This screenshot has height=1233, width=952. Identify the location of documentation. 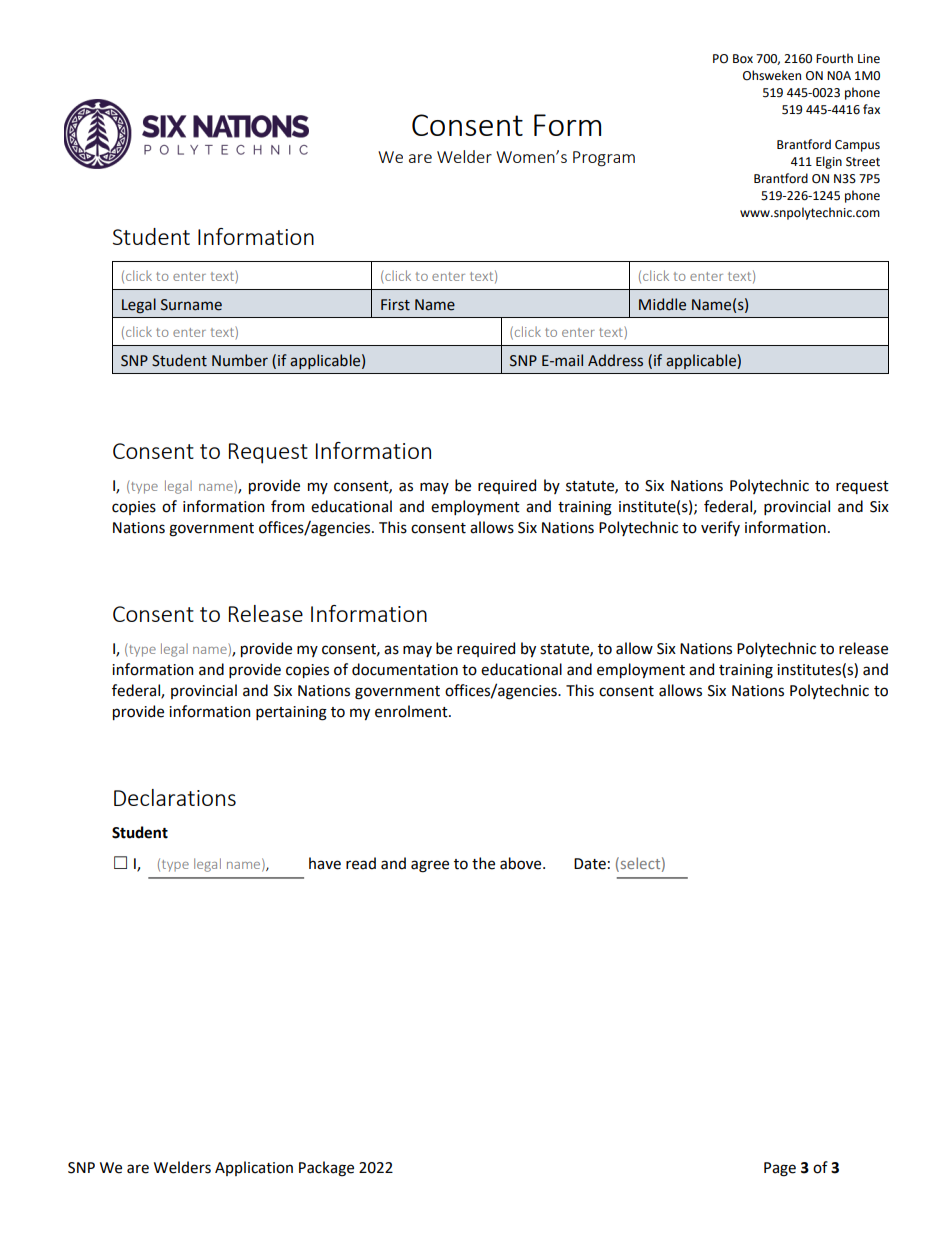
(405, 669).
